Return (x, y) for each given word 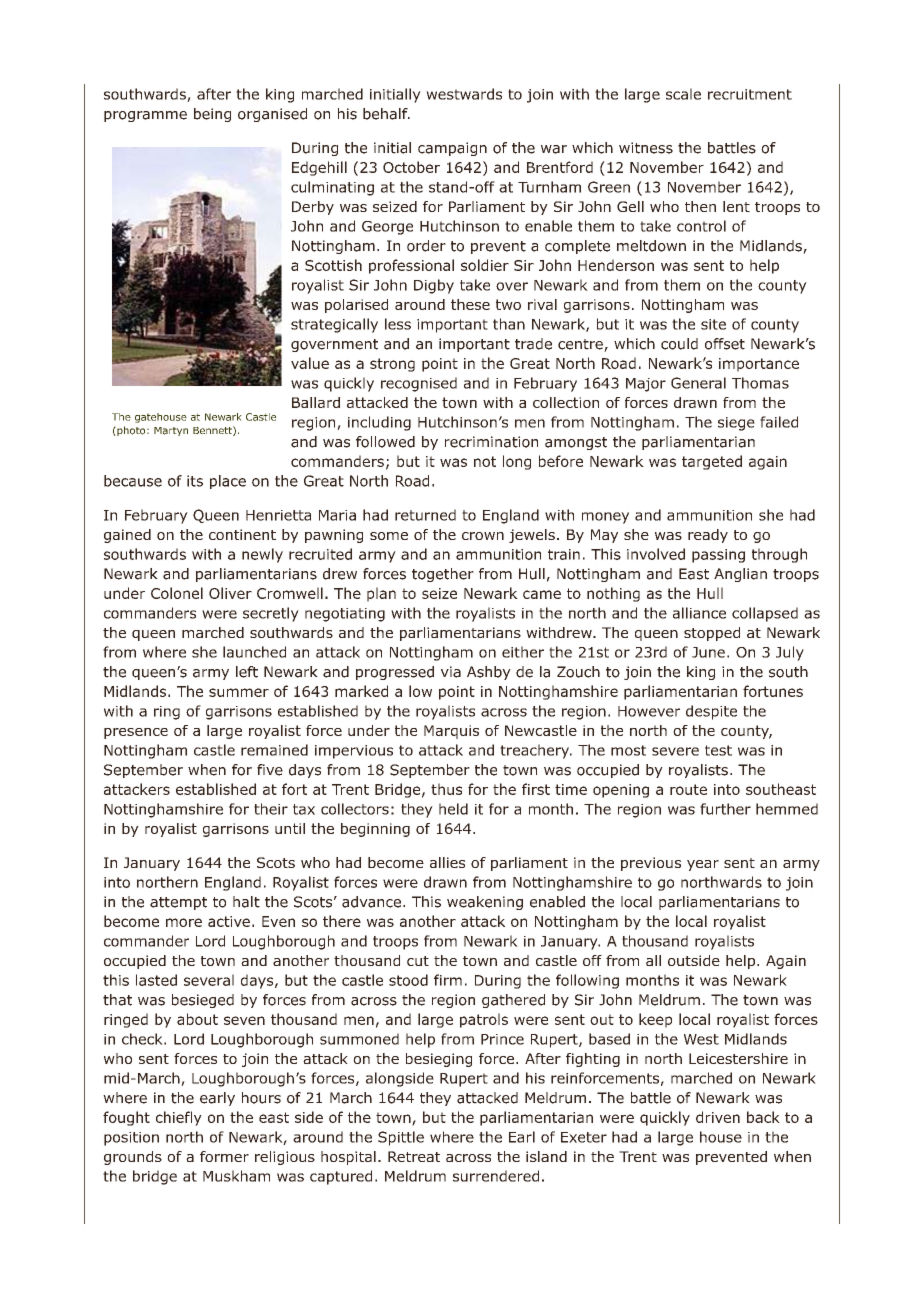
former (224, 1156)
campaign (452, 149)
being (212, 115)
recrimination (491, 442)
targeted (712, 462)
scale (683, 94)
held (453, 809)
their (271, 809)
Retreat (414, 1156)
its (195, 481)
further (725, 809)
